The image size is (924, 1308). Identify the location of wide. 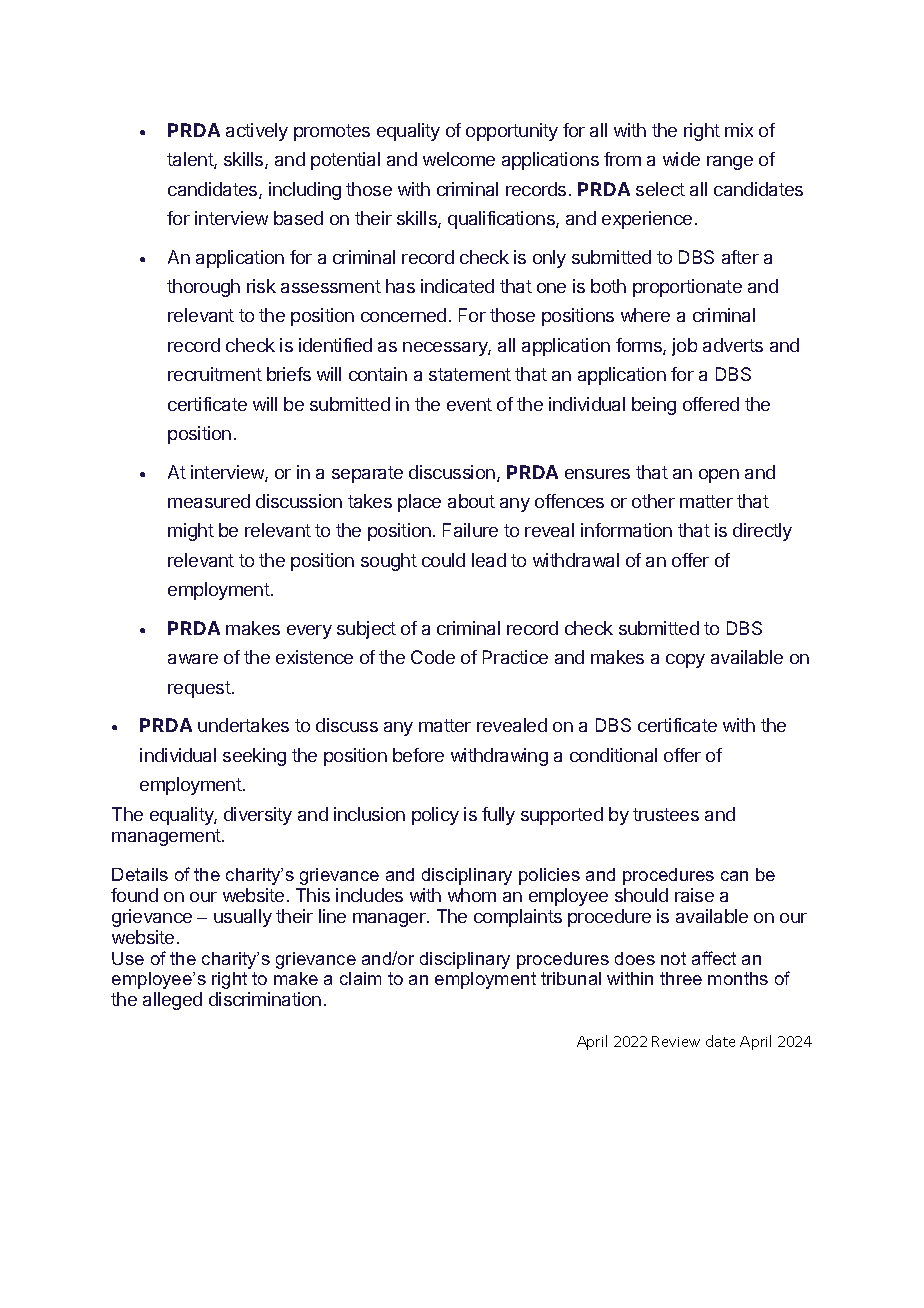
(681, 159).
